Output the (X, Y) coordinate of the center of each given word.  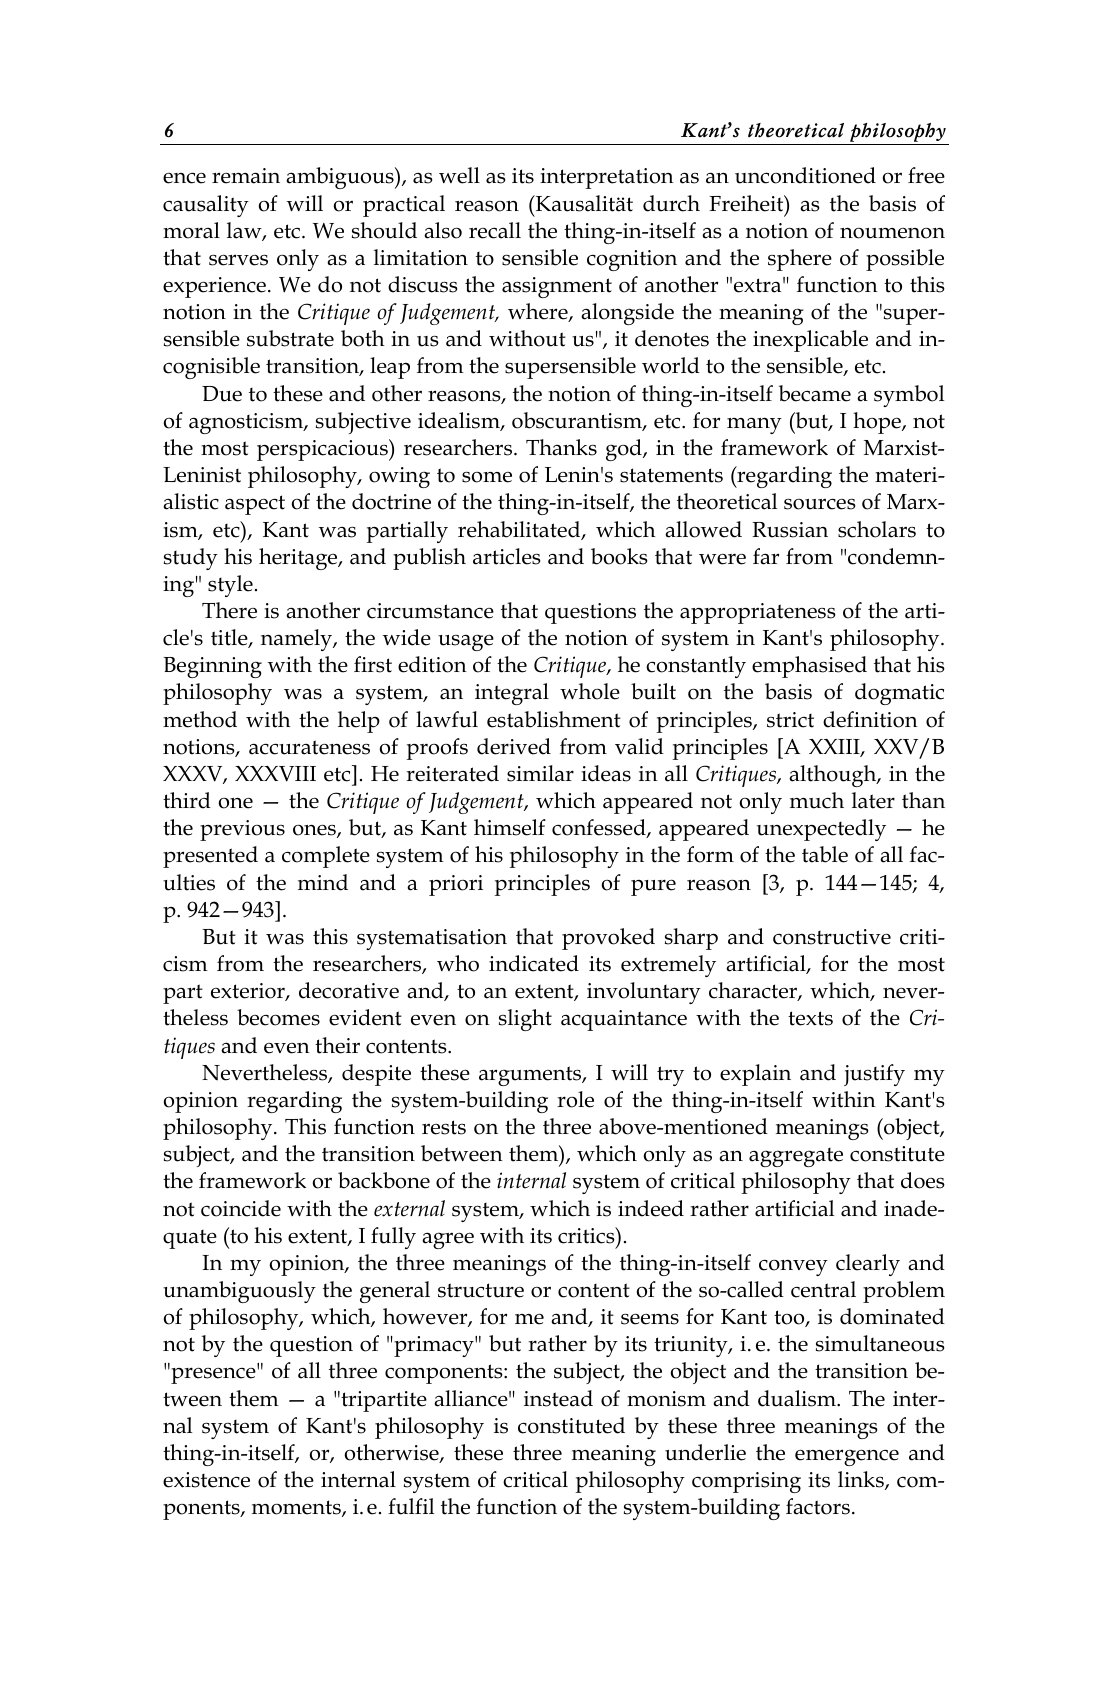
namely (298, 640)
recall (495, 230)
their (337, 1045)
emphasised (809, 667)
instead (558, 1398)
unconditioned (805, 175)
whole (590, 691)
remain (246, 176)
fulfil (411, 1506)
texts (810, 1018)
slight (525, 1020)
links (862, 1480)
